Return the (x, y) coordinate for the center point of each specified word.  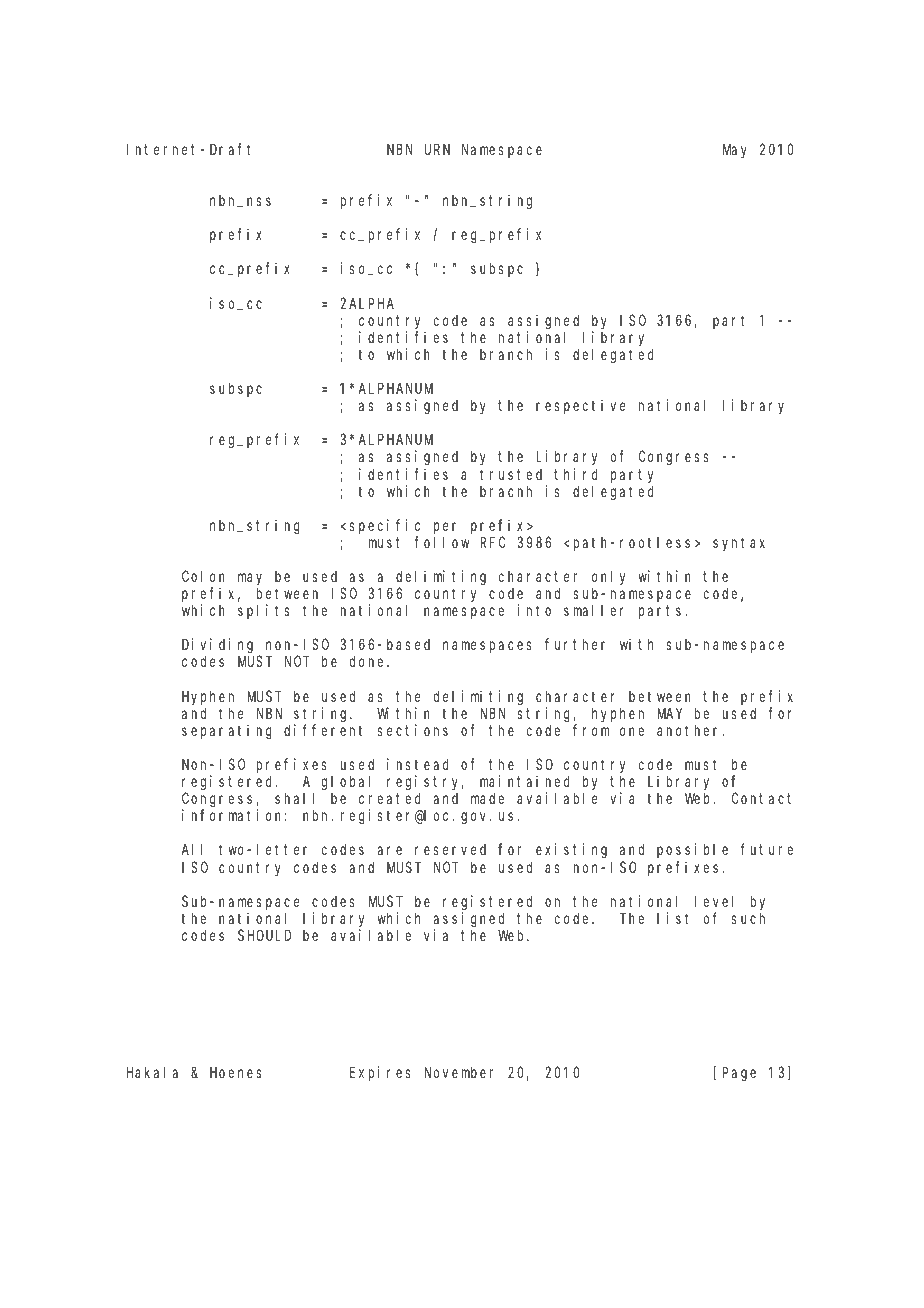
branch (506, 354)
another (690, 730)
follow (441, 542)
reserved (450, 849)
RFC (493, 542)
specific (385, 526)
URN (437, 149)
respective (580, 406)
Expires (380, 1073)
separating (227, 732)
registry (425, 783)
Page (739, 1074)
